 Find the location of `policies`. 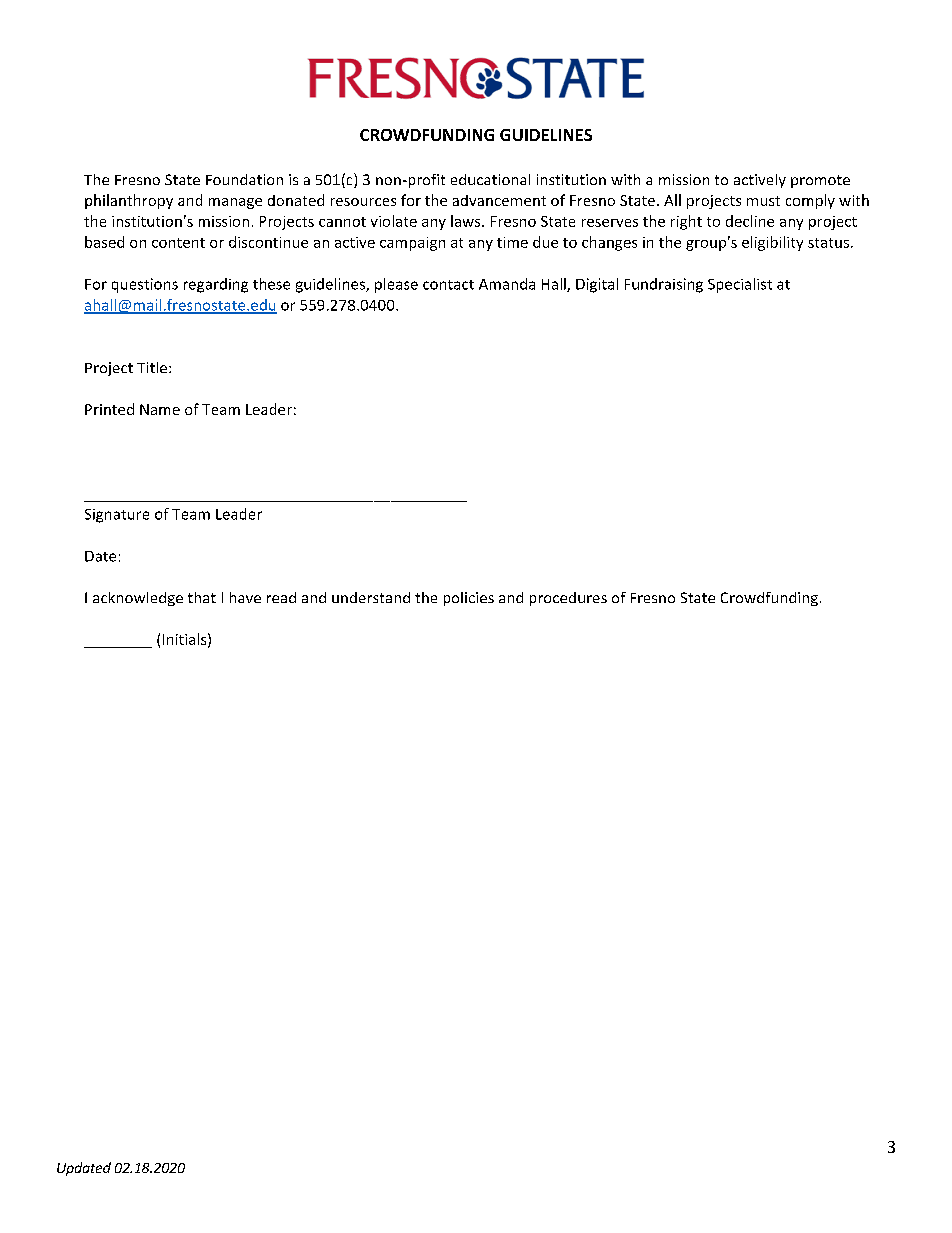

policies is located at coordinates (469, 599).
